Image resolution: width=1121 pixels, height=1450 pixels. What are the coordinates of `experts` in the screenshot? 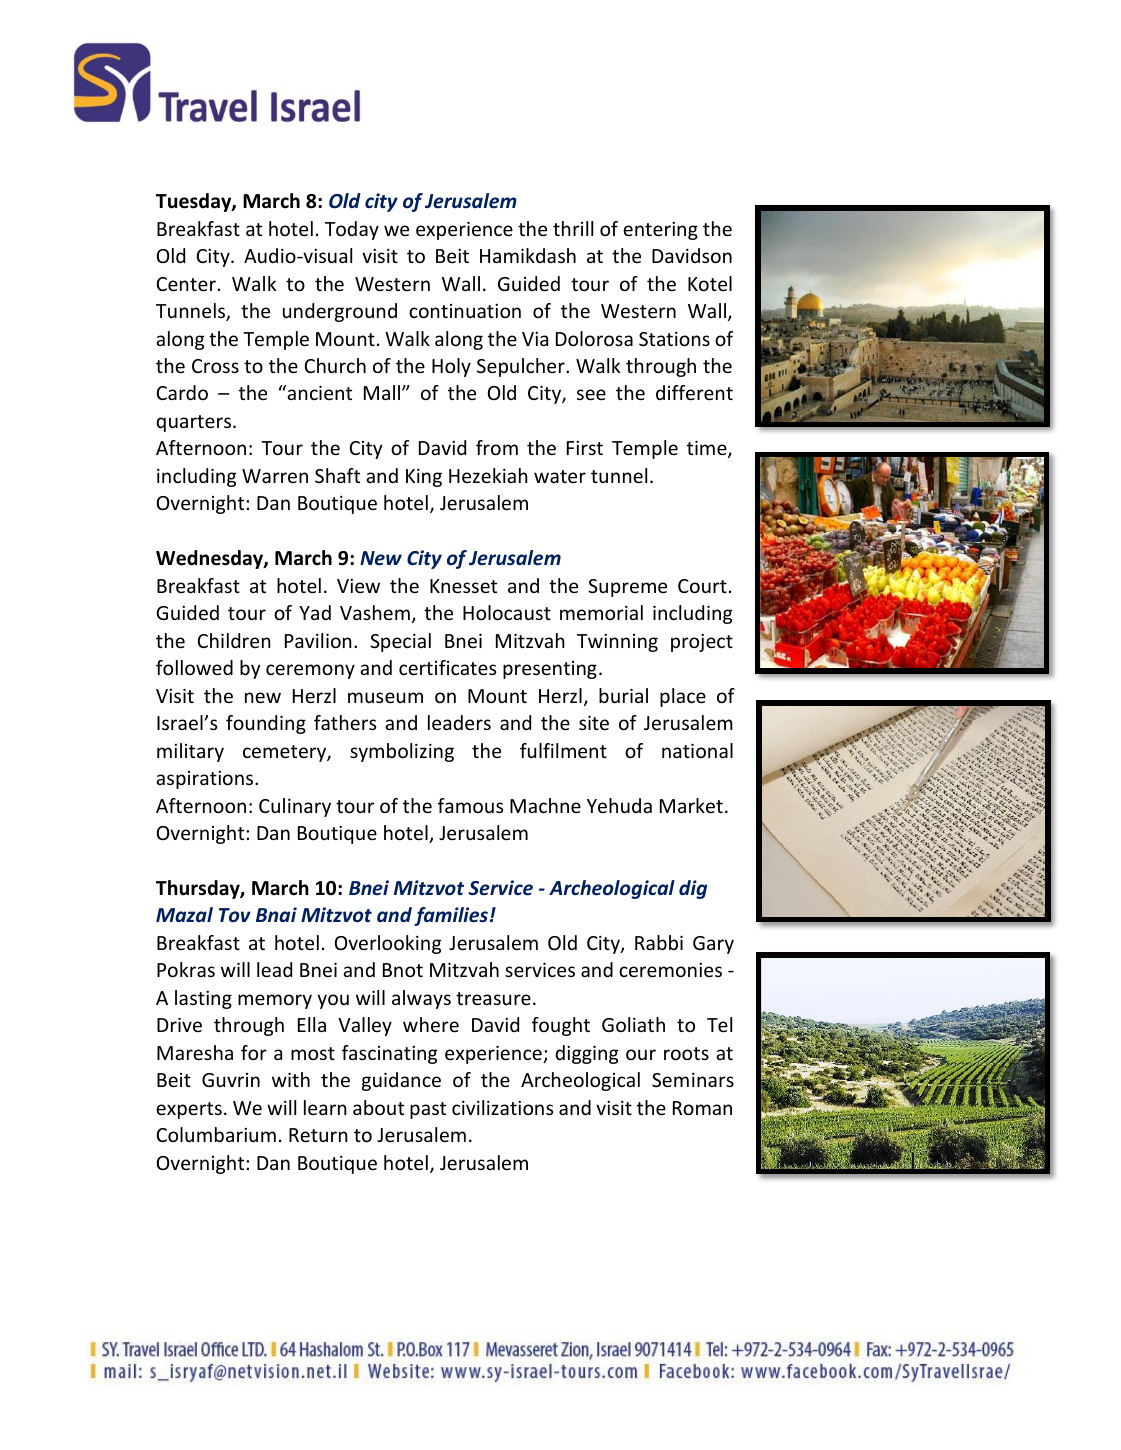 It's located at (189, 1110).
